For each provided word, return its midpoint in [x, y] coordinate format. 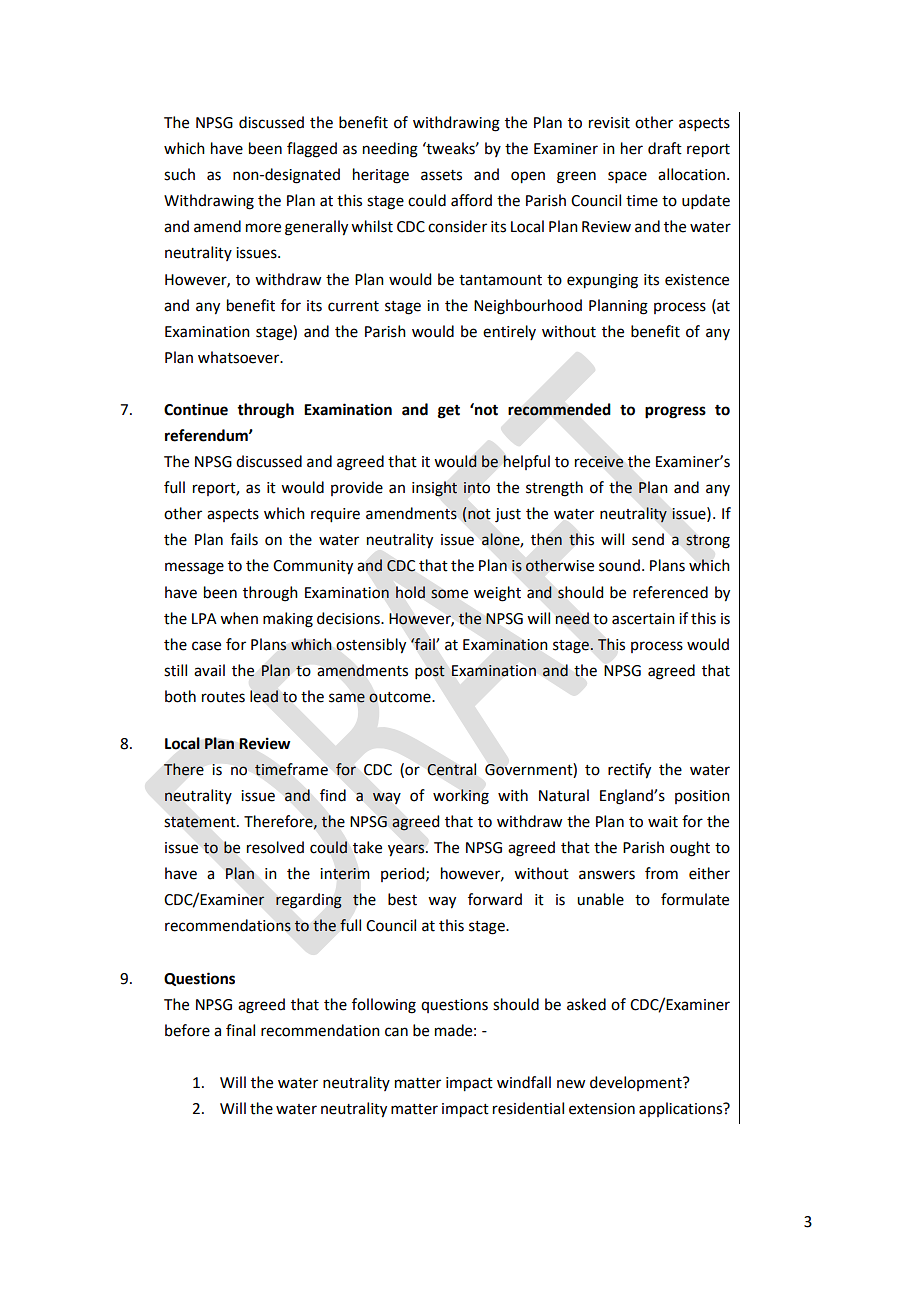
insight [434, 489]
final [240, 1030]
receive [599, 462]
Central [451, 769]
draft [665, 148]
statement [201, 822]
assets [441, 175]
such [179, 174]
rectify [629, 771]
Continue [196, 409]
